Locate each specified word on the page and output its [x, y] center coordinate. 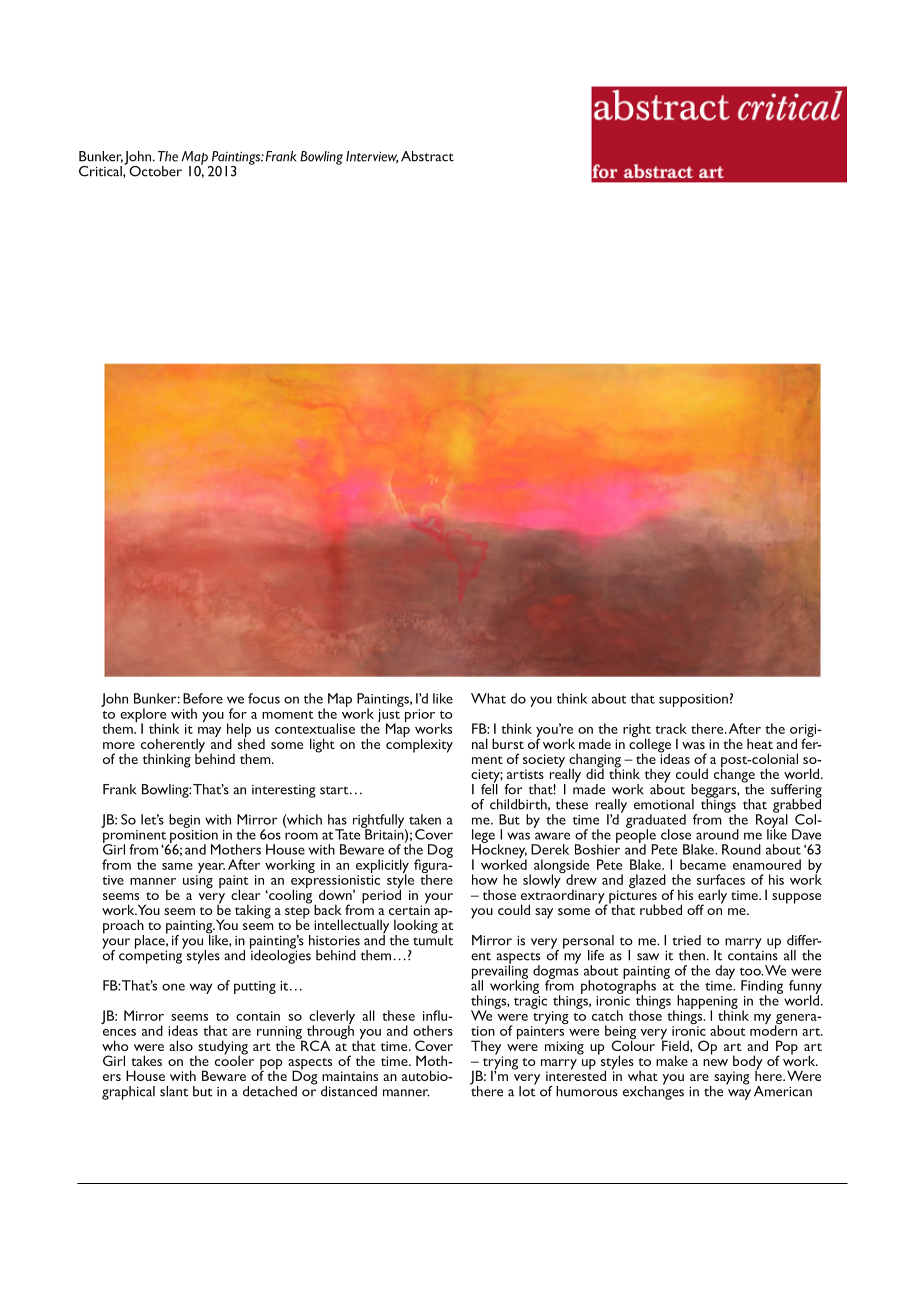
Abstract [427, 156]
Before [203, 698]
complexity [419, 744]
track [671, 728]
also [181, 1045]
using [198, 881]
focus [264, 698]
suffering [796, 792]
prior [420, 715]
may [208, 733]
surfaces [721, 879]
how [485, 879]
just [389, 717]
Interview [372, 157]
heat [760, 743]
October [154, 170]
